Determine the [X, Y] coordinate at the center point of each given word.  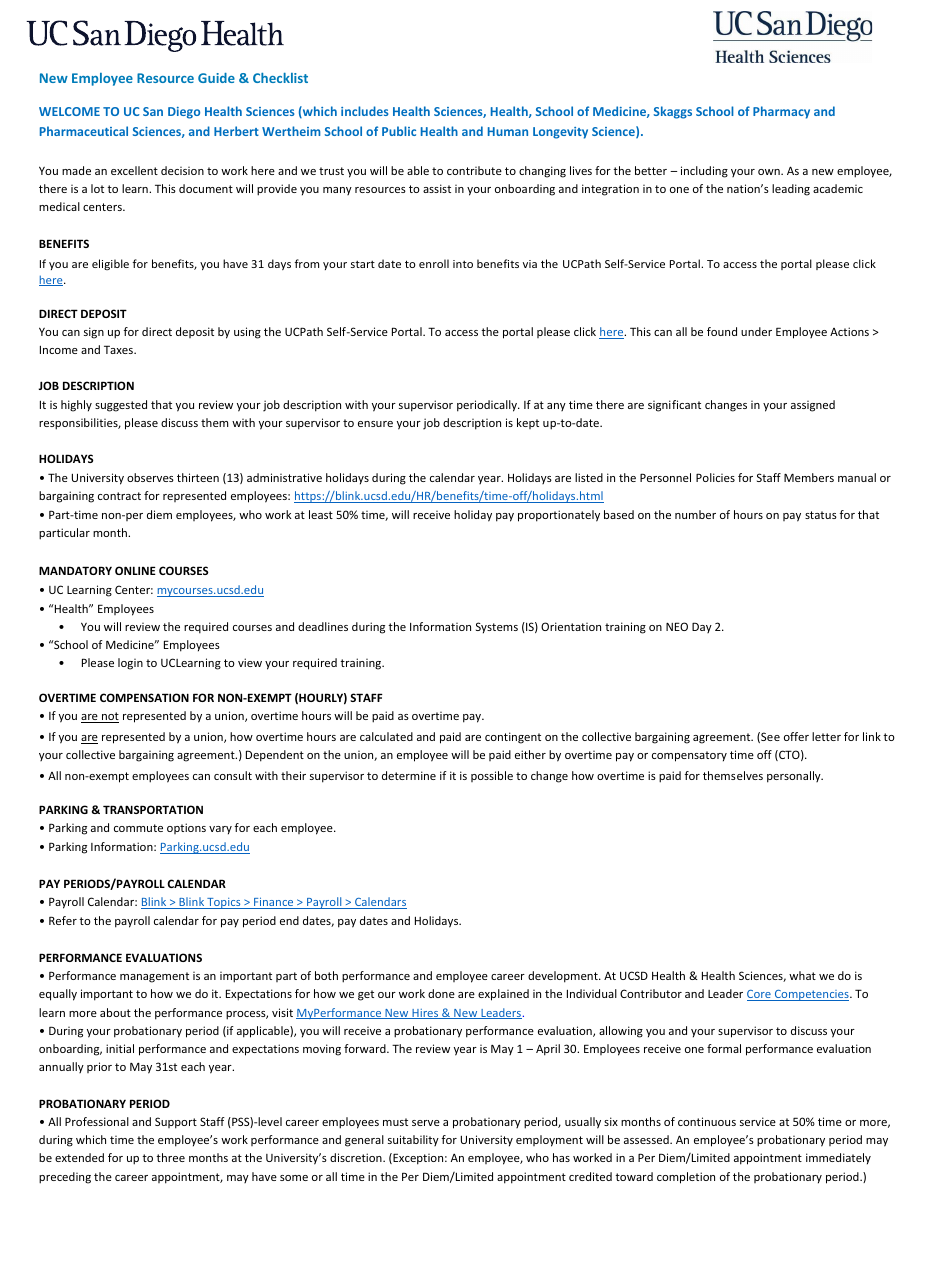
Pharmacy [781, 112]
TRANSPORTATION [153, 809]
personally [795, 777]
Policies [715, 477]
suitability [413, 1140]
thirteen [198, 477]
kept [528, 423]
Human [508, 131]
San [153, 111]
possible [492, 776]
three [170, 1157]
